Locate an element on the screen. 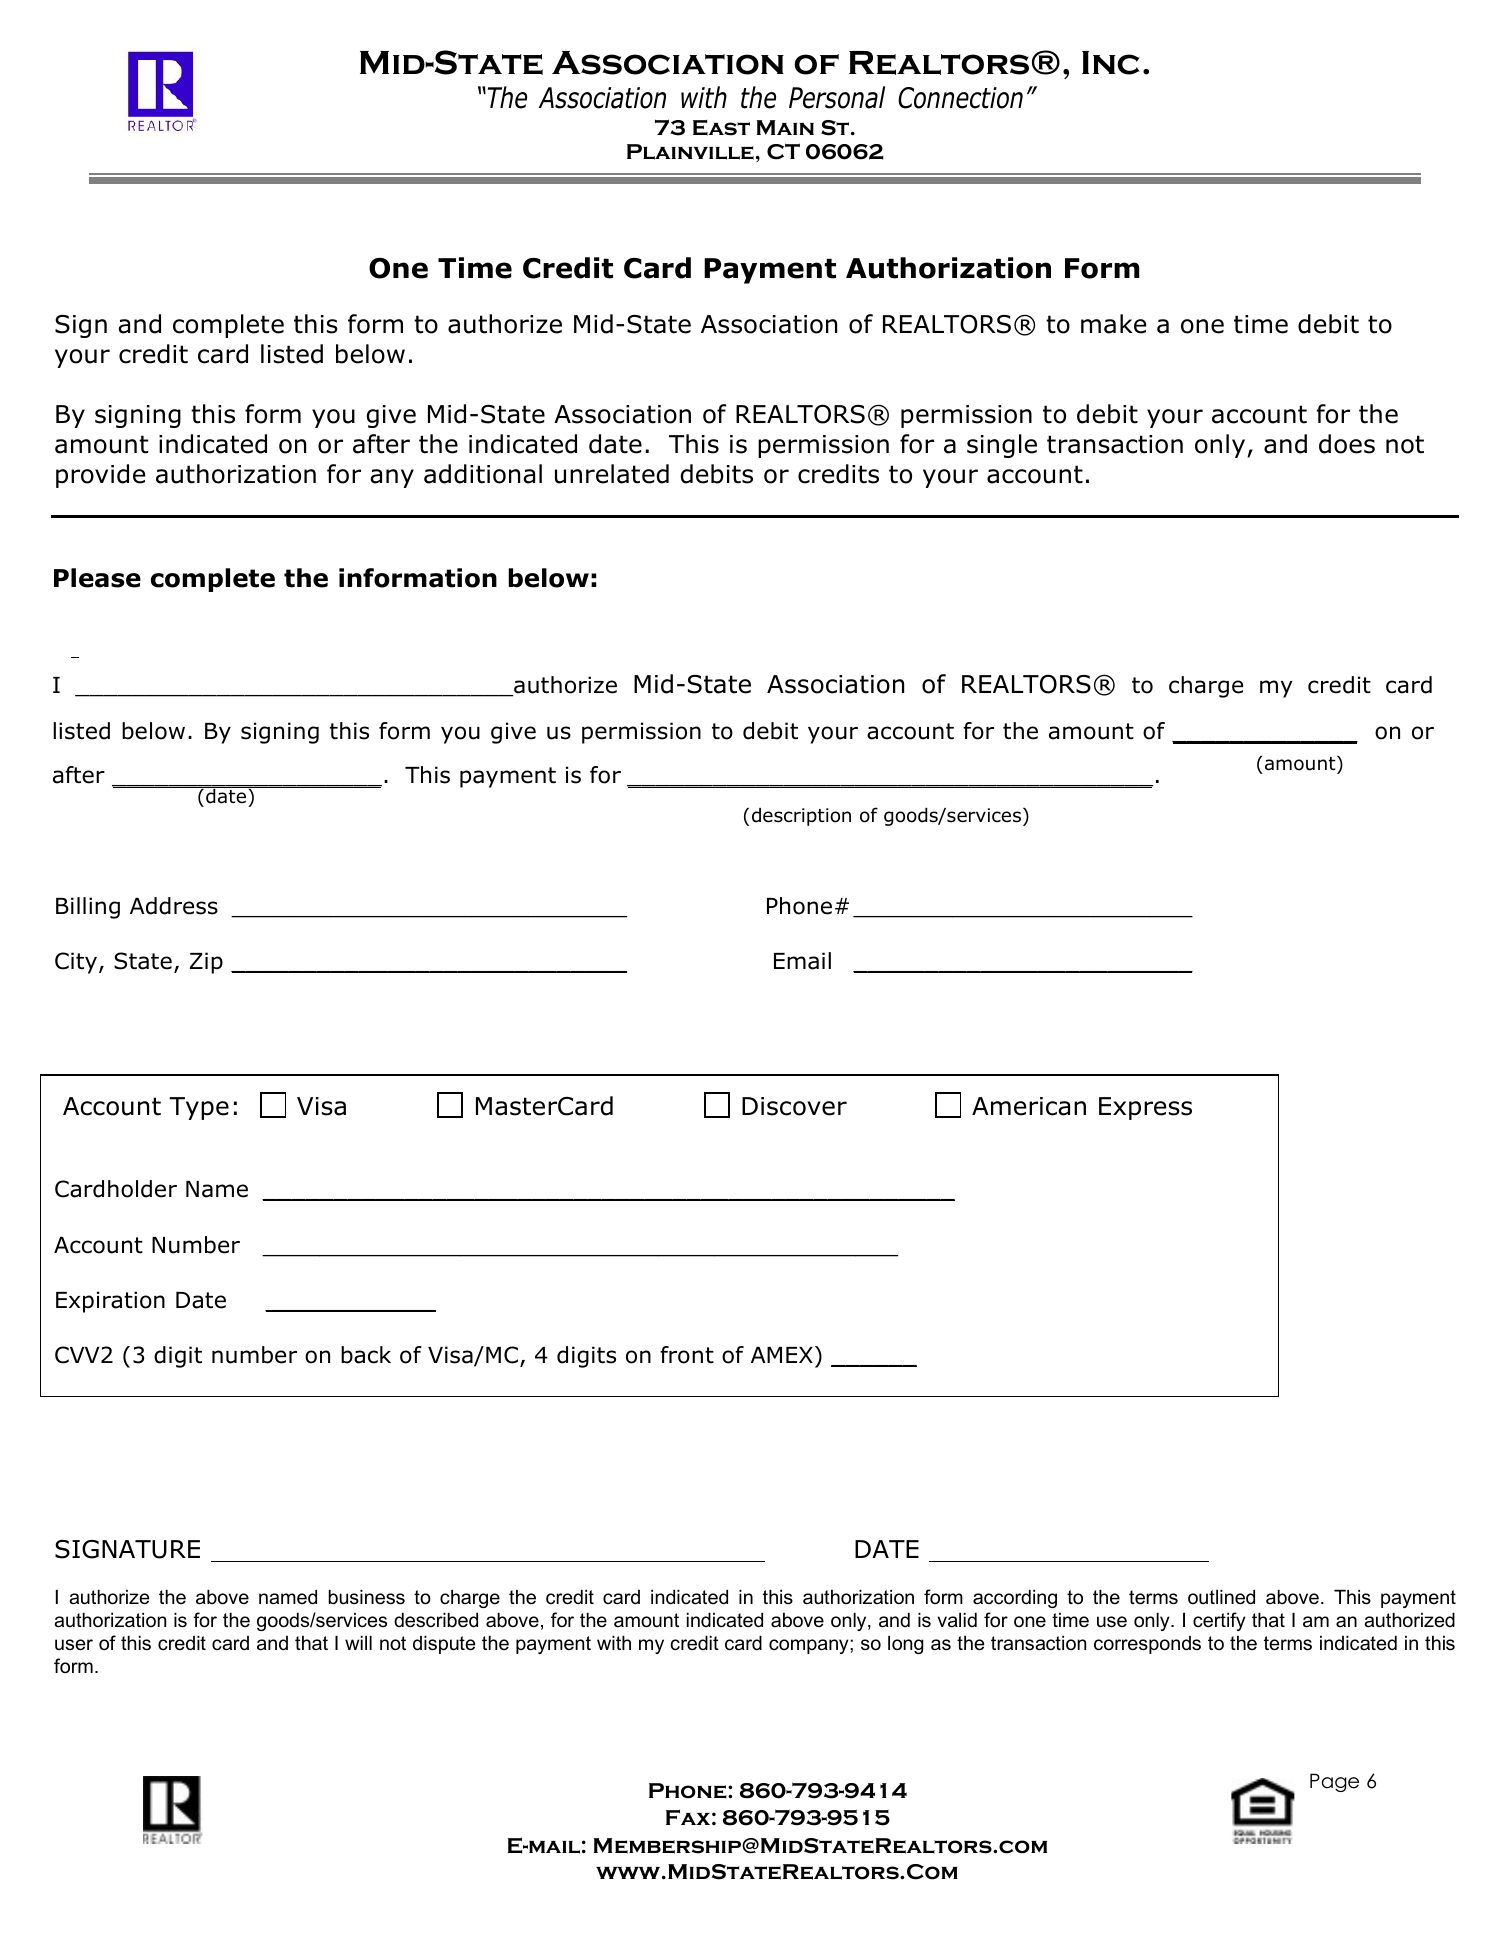 This screenshot has width=1510, height=1954. Inc is located at coordinates (1111, 63).
